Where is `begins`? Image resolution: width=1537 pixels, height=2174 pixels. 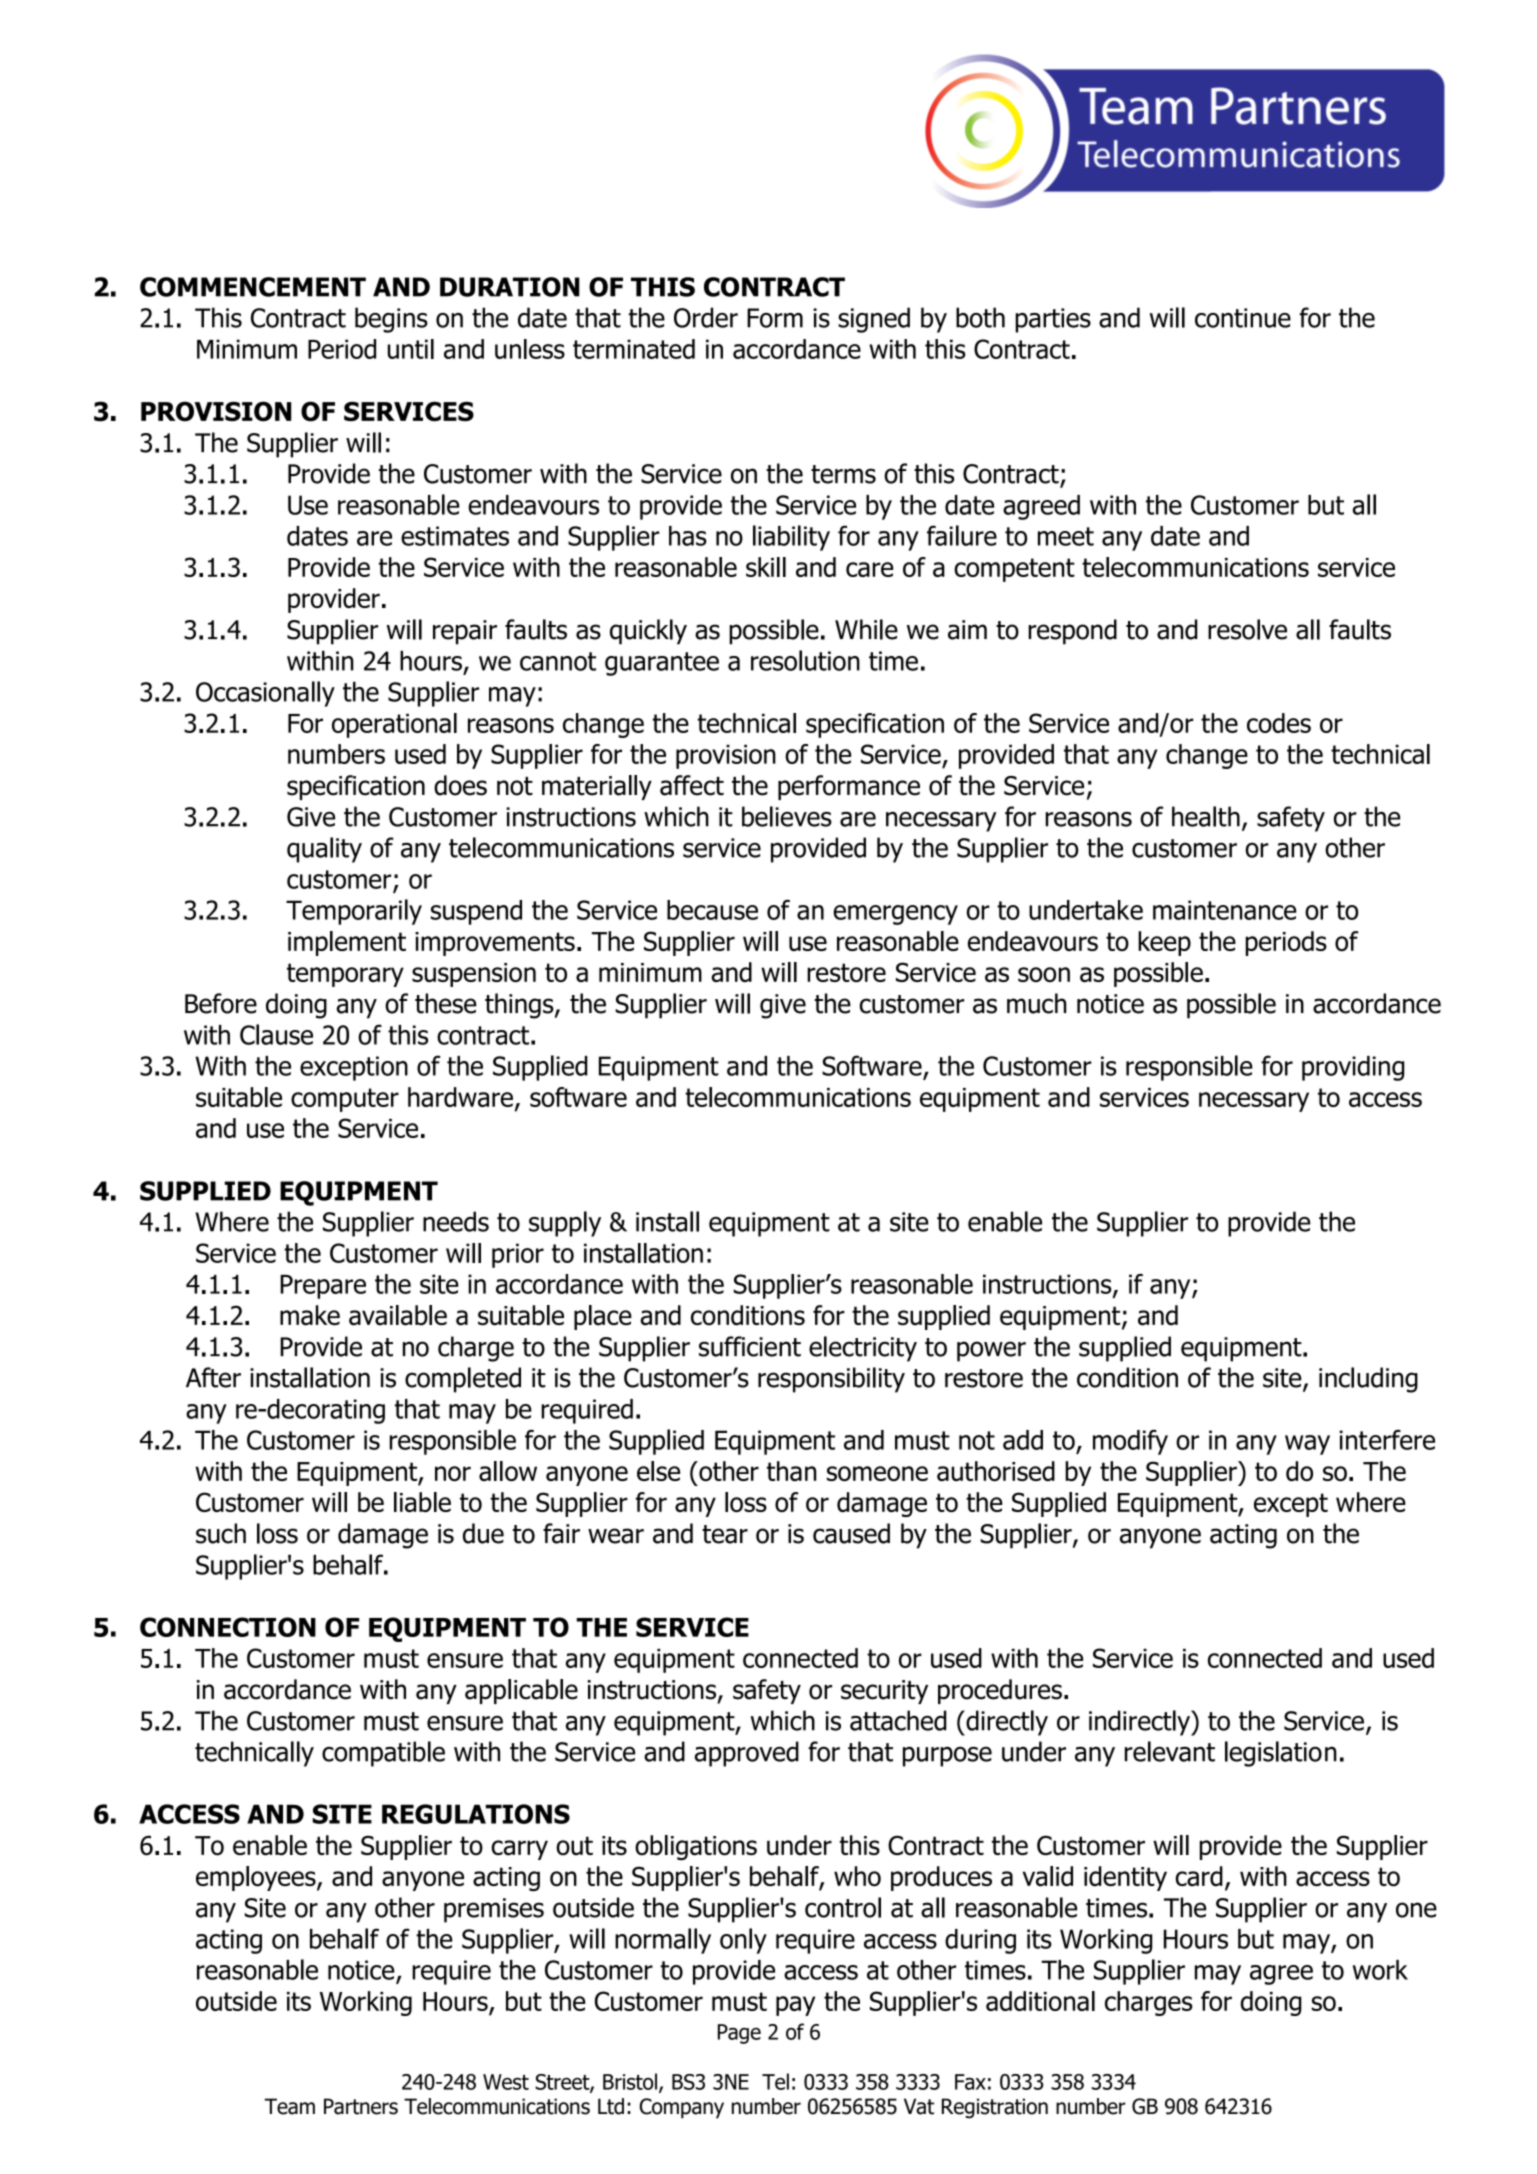 begins is located at coordinates (391, 320).
